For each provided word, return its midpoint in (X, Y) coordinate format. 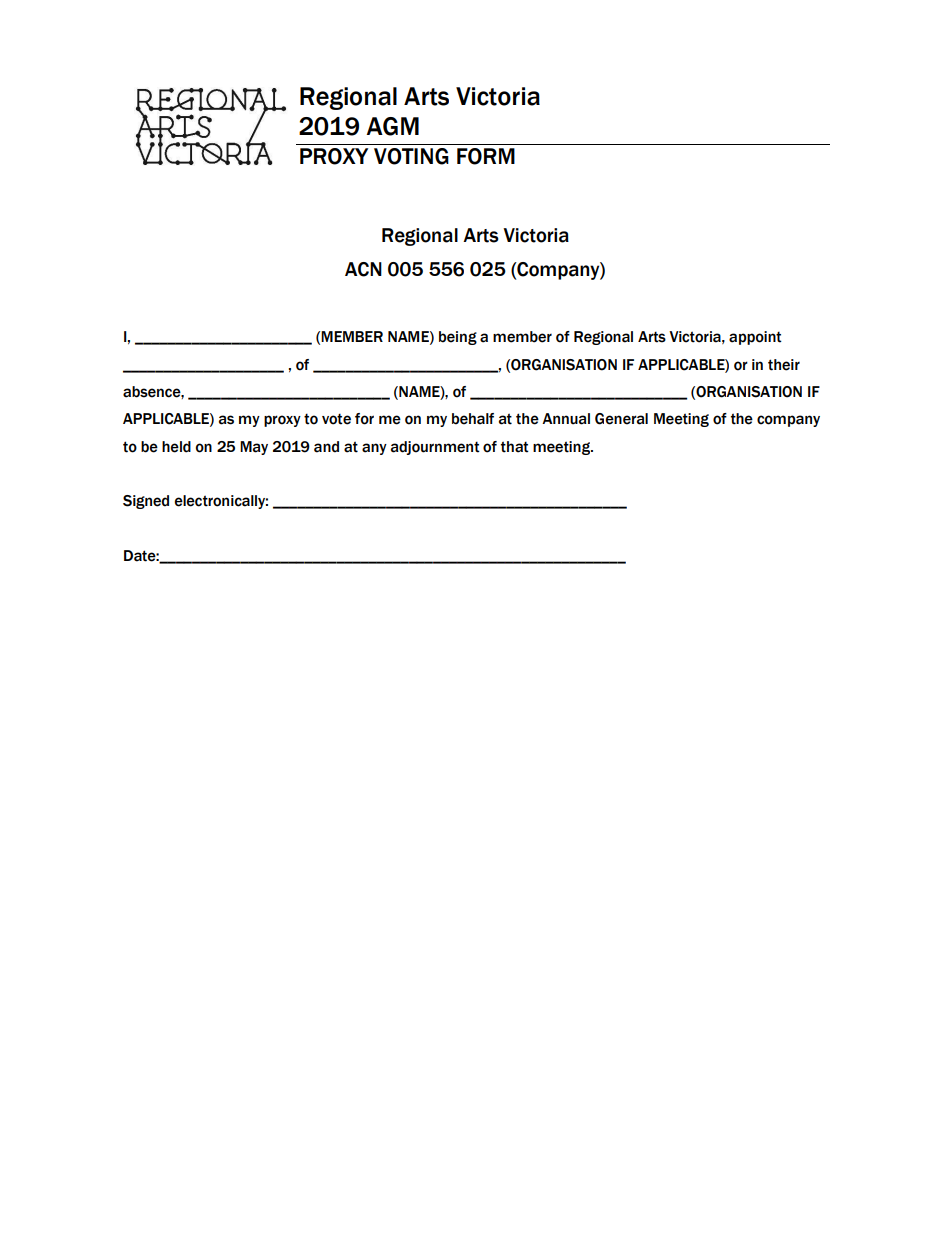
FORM (486, 156)
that (515, 447)
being (458, 338)
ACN (363, 269)
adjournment (435, 448)
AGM (392, 126)
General (621, 419)
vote (336, 419)
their (784, 365)
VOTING (411, 156)
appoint (755, 338)
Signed (146, 502)
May (254, 448)
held (176, 447)
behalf (473, 419)
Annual (566, 419)
